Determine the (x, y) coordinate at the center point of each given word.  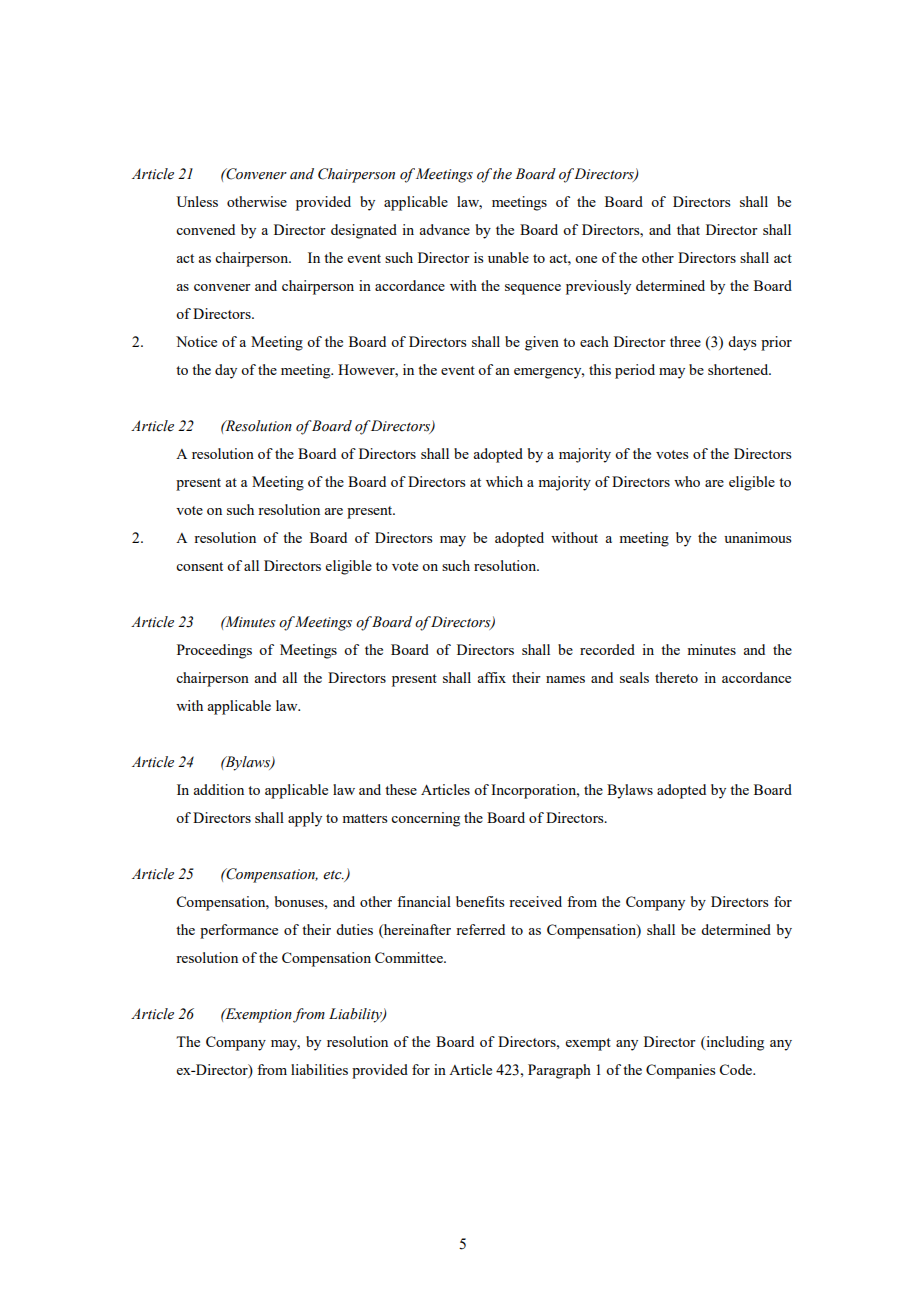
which (504, 481)
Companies (680, 1071)
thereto (676, 677)
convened (205, 229)
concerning (425, 819)
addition (218, 789)
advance (444, 229)
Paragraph (559, 1071)
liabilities (319, 1069)
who (687, 481)
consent (199, 566)
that (688, 229)
